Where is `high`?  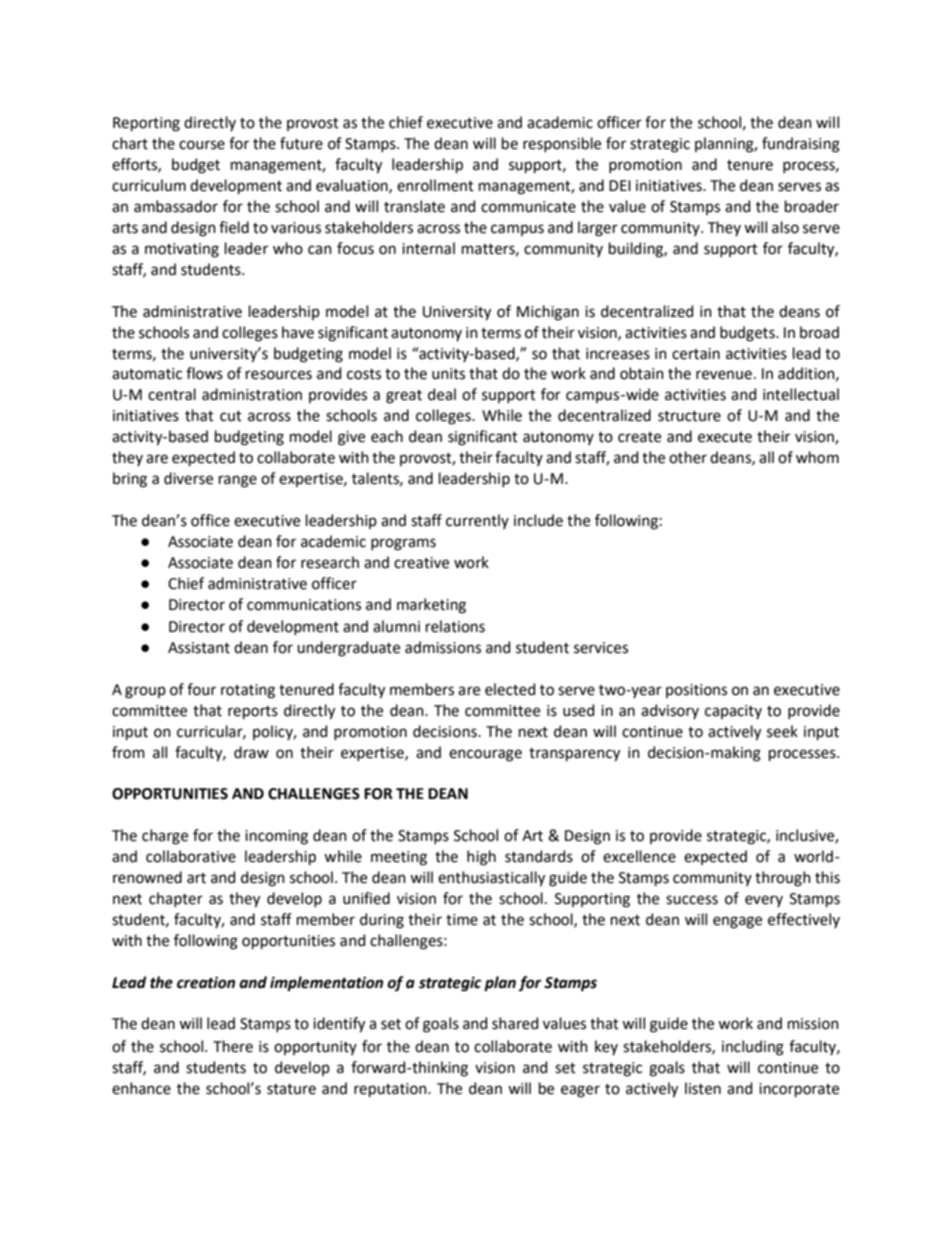 high is located at coordinates (481, 858).
